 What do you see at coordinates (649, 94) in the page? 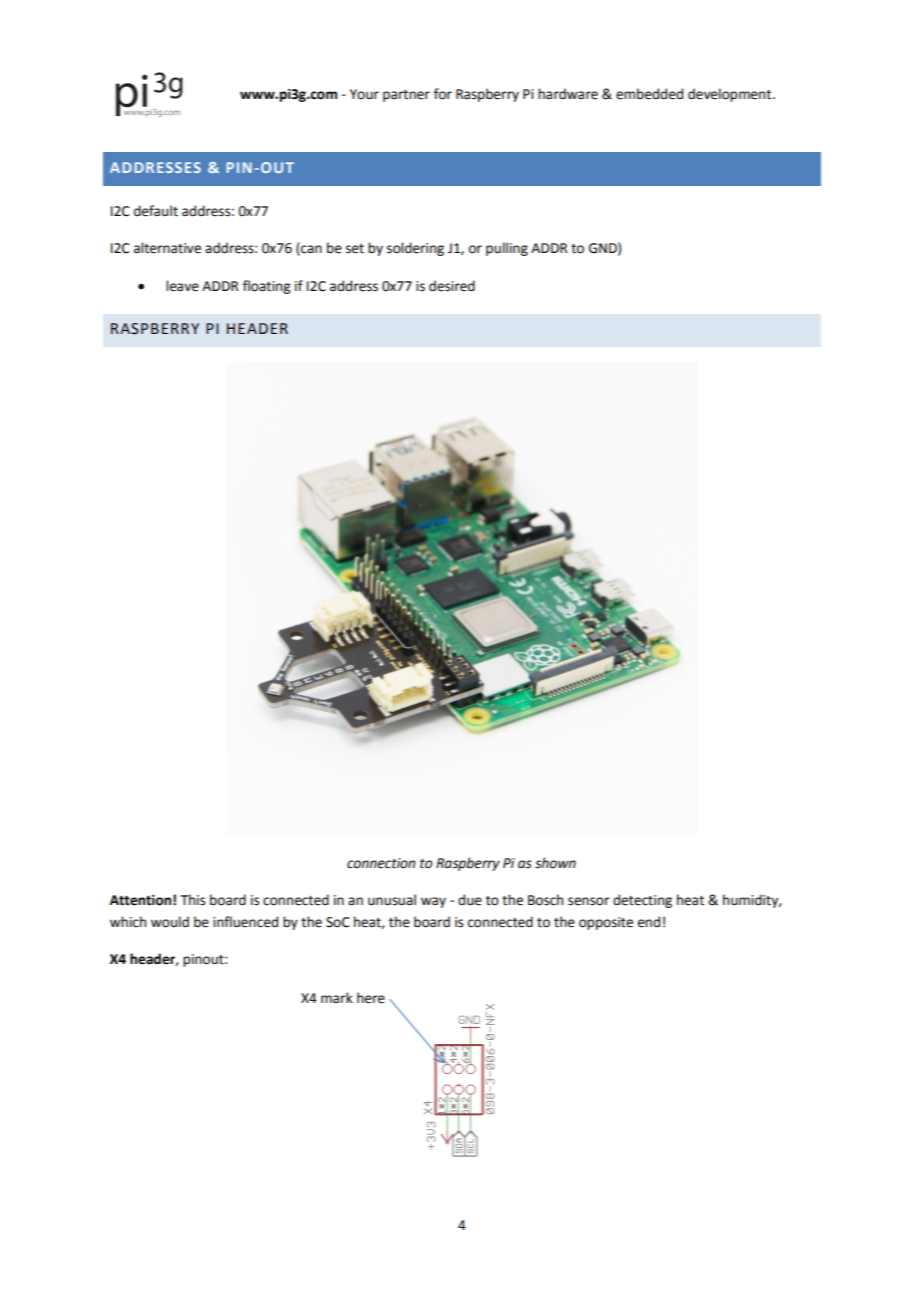
I see `embedded` at bounding box center [649, 94].
